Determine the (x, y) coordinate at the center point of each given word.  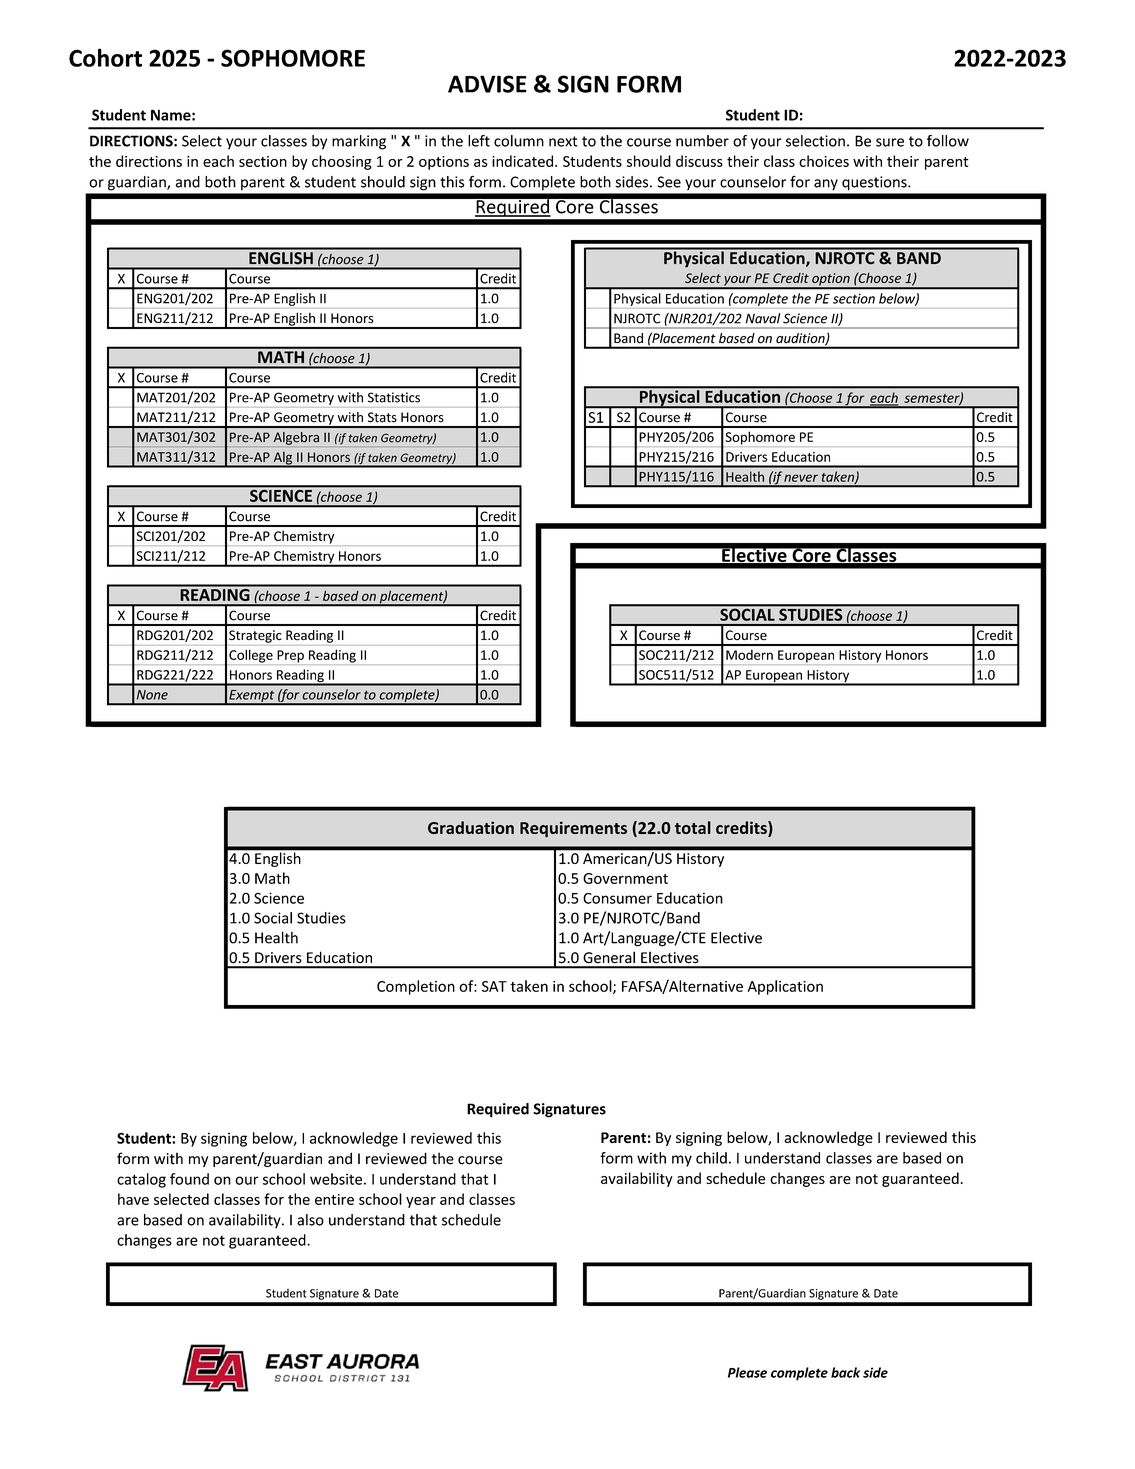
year (421, 1202)
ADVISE (487, 84)
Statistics (394, 397)
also (310, 1220)
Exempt (252, 697)
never (801, 478)
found (189, 1179)
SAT (494, 986)
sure (890, 142)
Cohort (105, 57)
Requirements (573, 829)
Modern (749, 655)
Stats (382, 417)
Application (785, 987)
